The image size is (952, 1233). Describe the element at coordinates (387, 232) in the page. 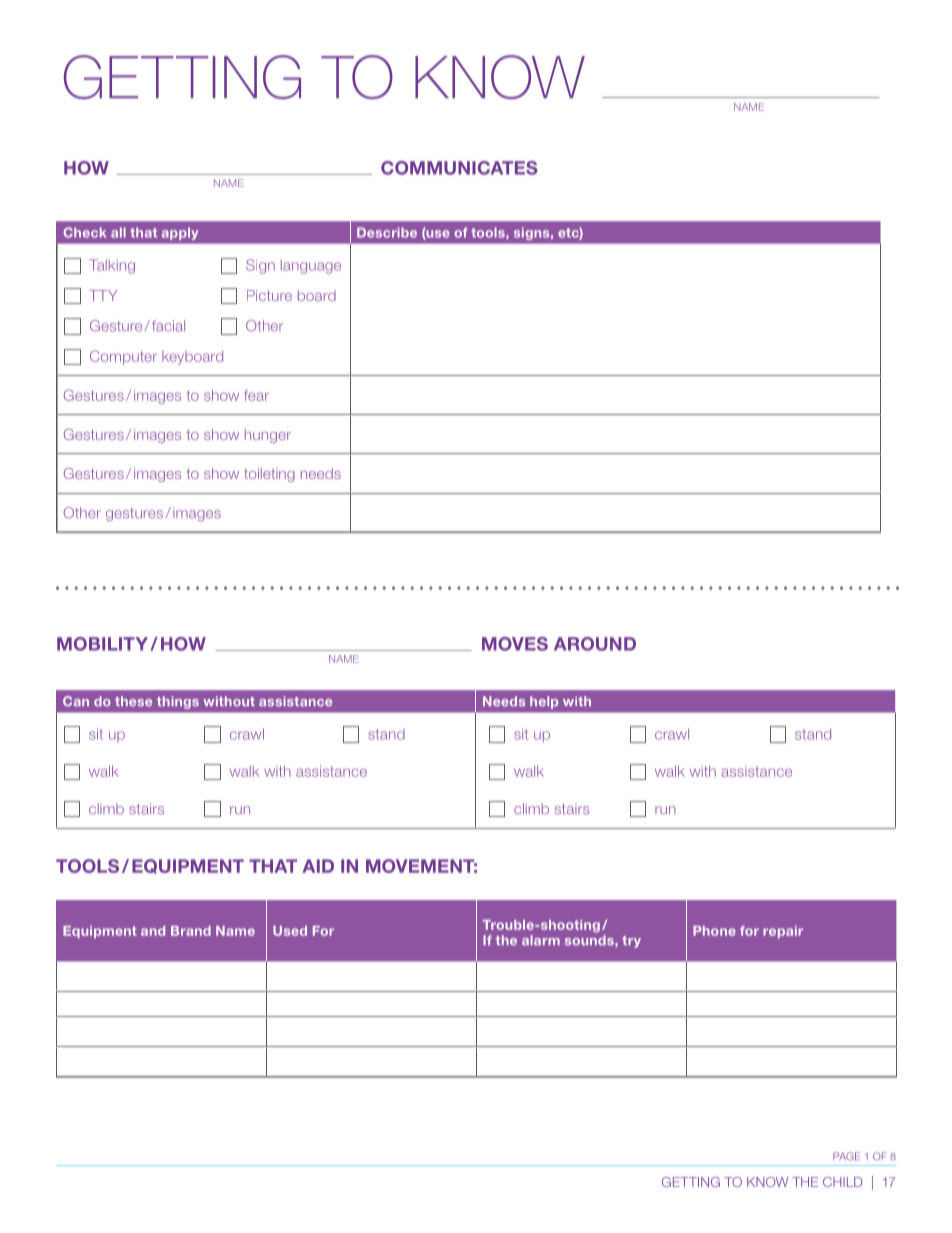

I see `Describe` at that location.
